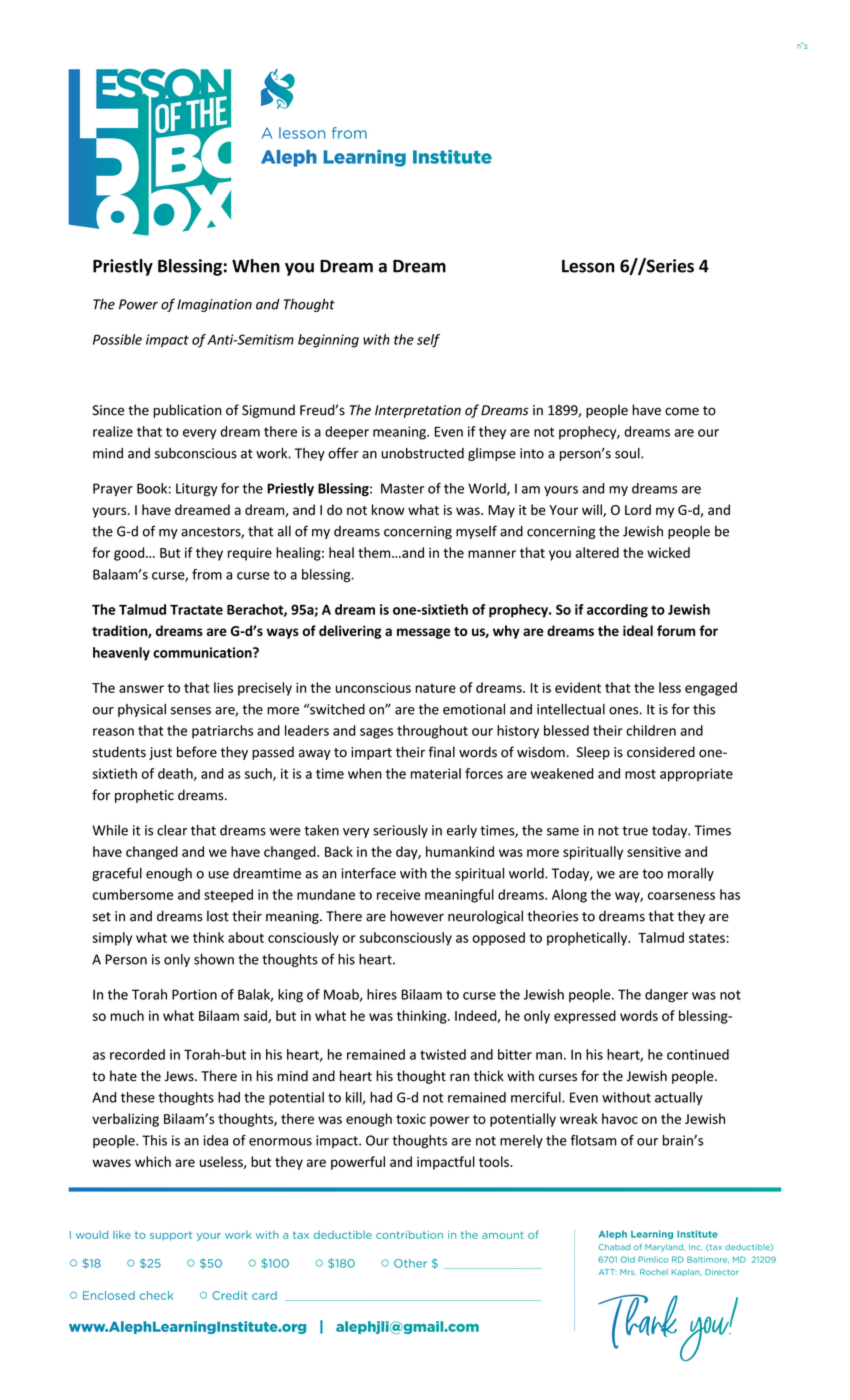 The image size is (850, 1400). Describe the element at coordinates (117, 339) in the document. I see `Possible` at that location.
